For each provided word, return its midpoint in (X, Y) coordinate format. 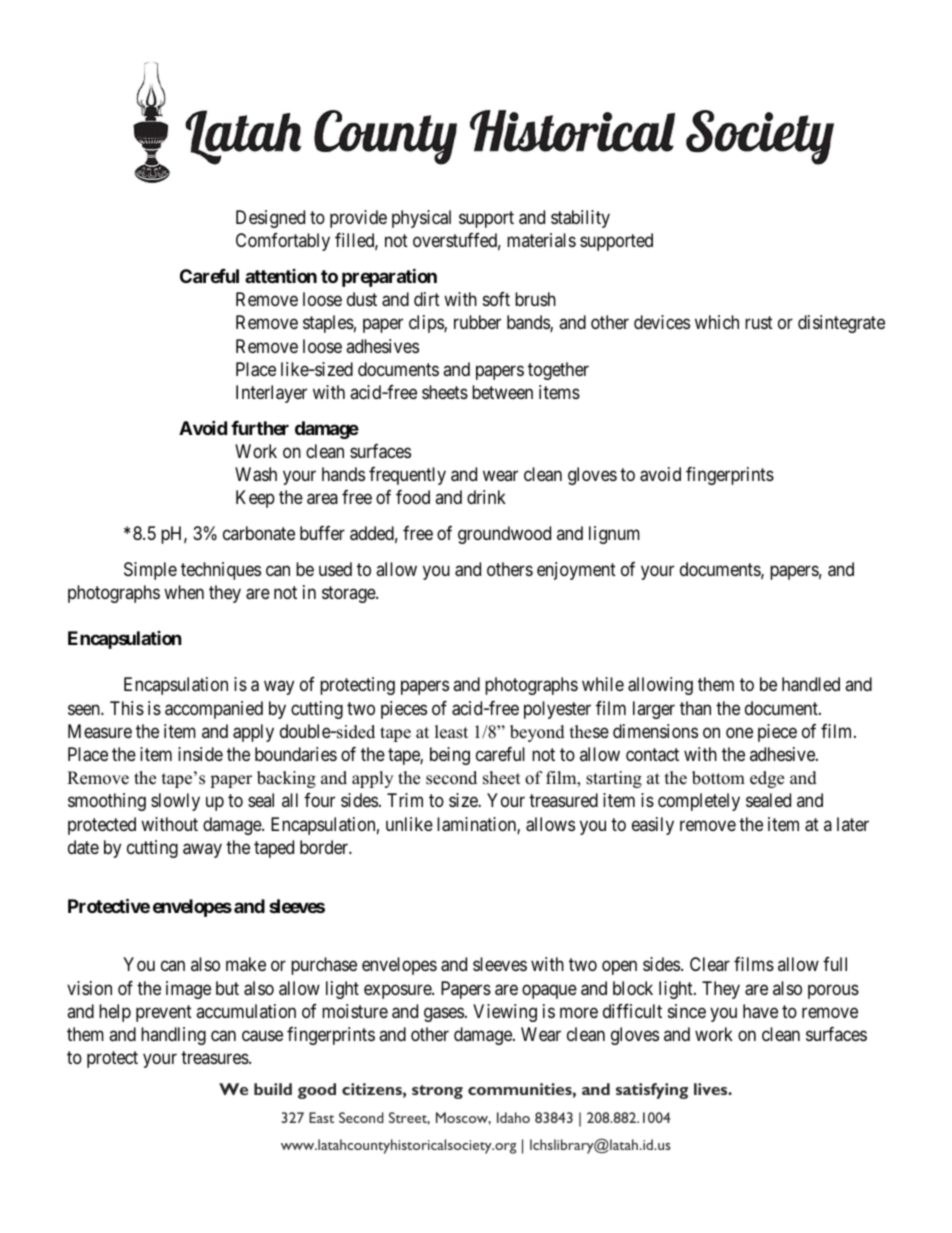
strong (437, 1092)
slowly (175, 802)
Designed (270, 219)
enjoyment (576, 571)
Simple (150, 571)
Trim (405, 800)
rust (759, 323)
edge (767, 779)
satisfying (652, 1091)
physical (421, 219)
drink (486, 497)
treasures (215, 1057)
